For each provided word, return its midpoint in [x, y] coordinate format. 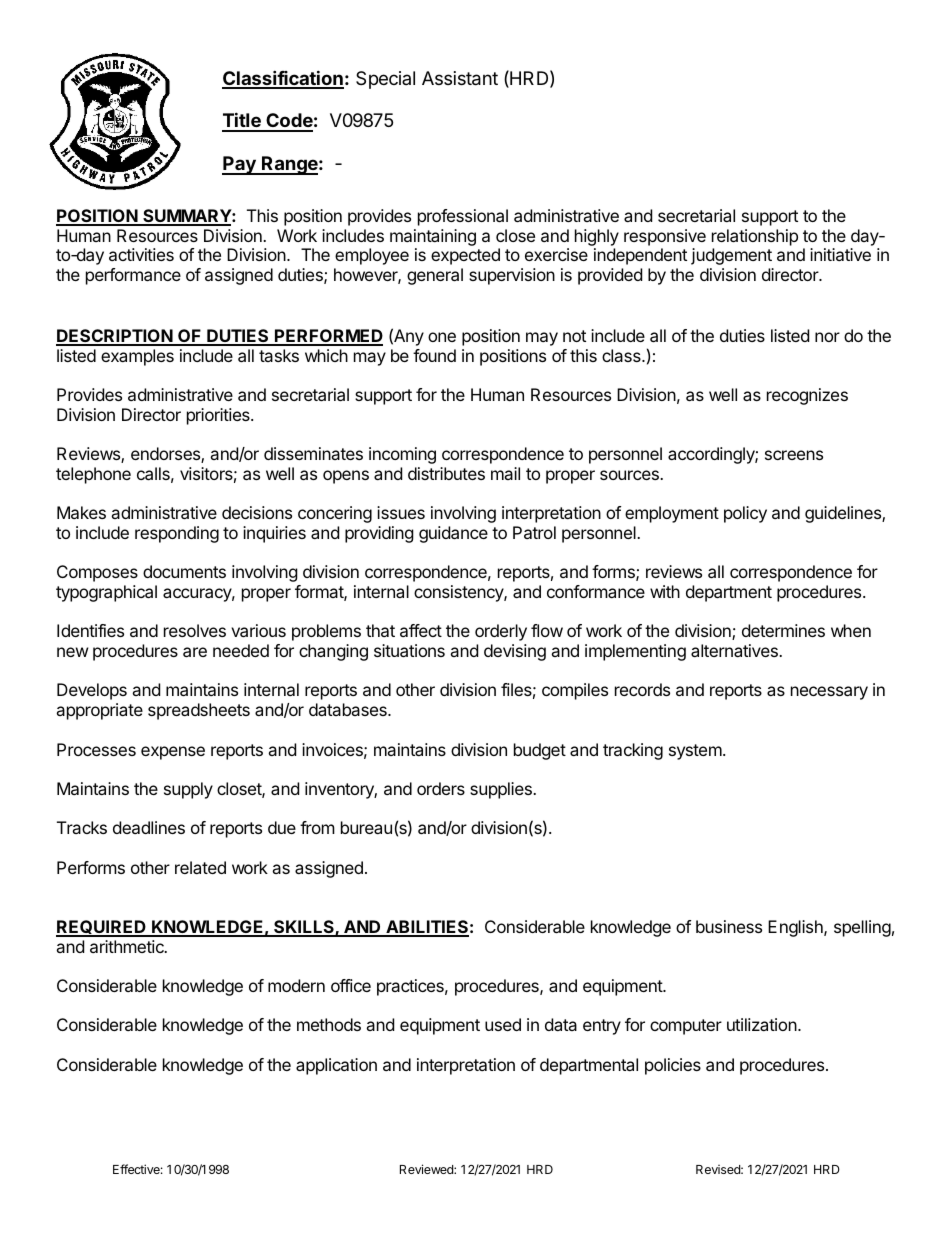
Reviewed [427, 1169]
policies [673, 1066]
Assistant [460, 78]
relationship [755, 237]
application [336, 1066]
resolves [195, 630]
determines [783, 630]
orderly [501, 632]
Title [242, 121]
